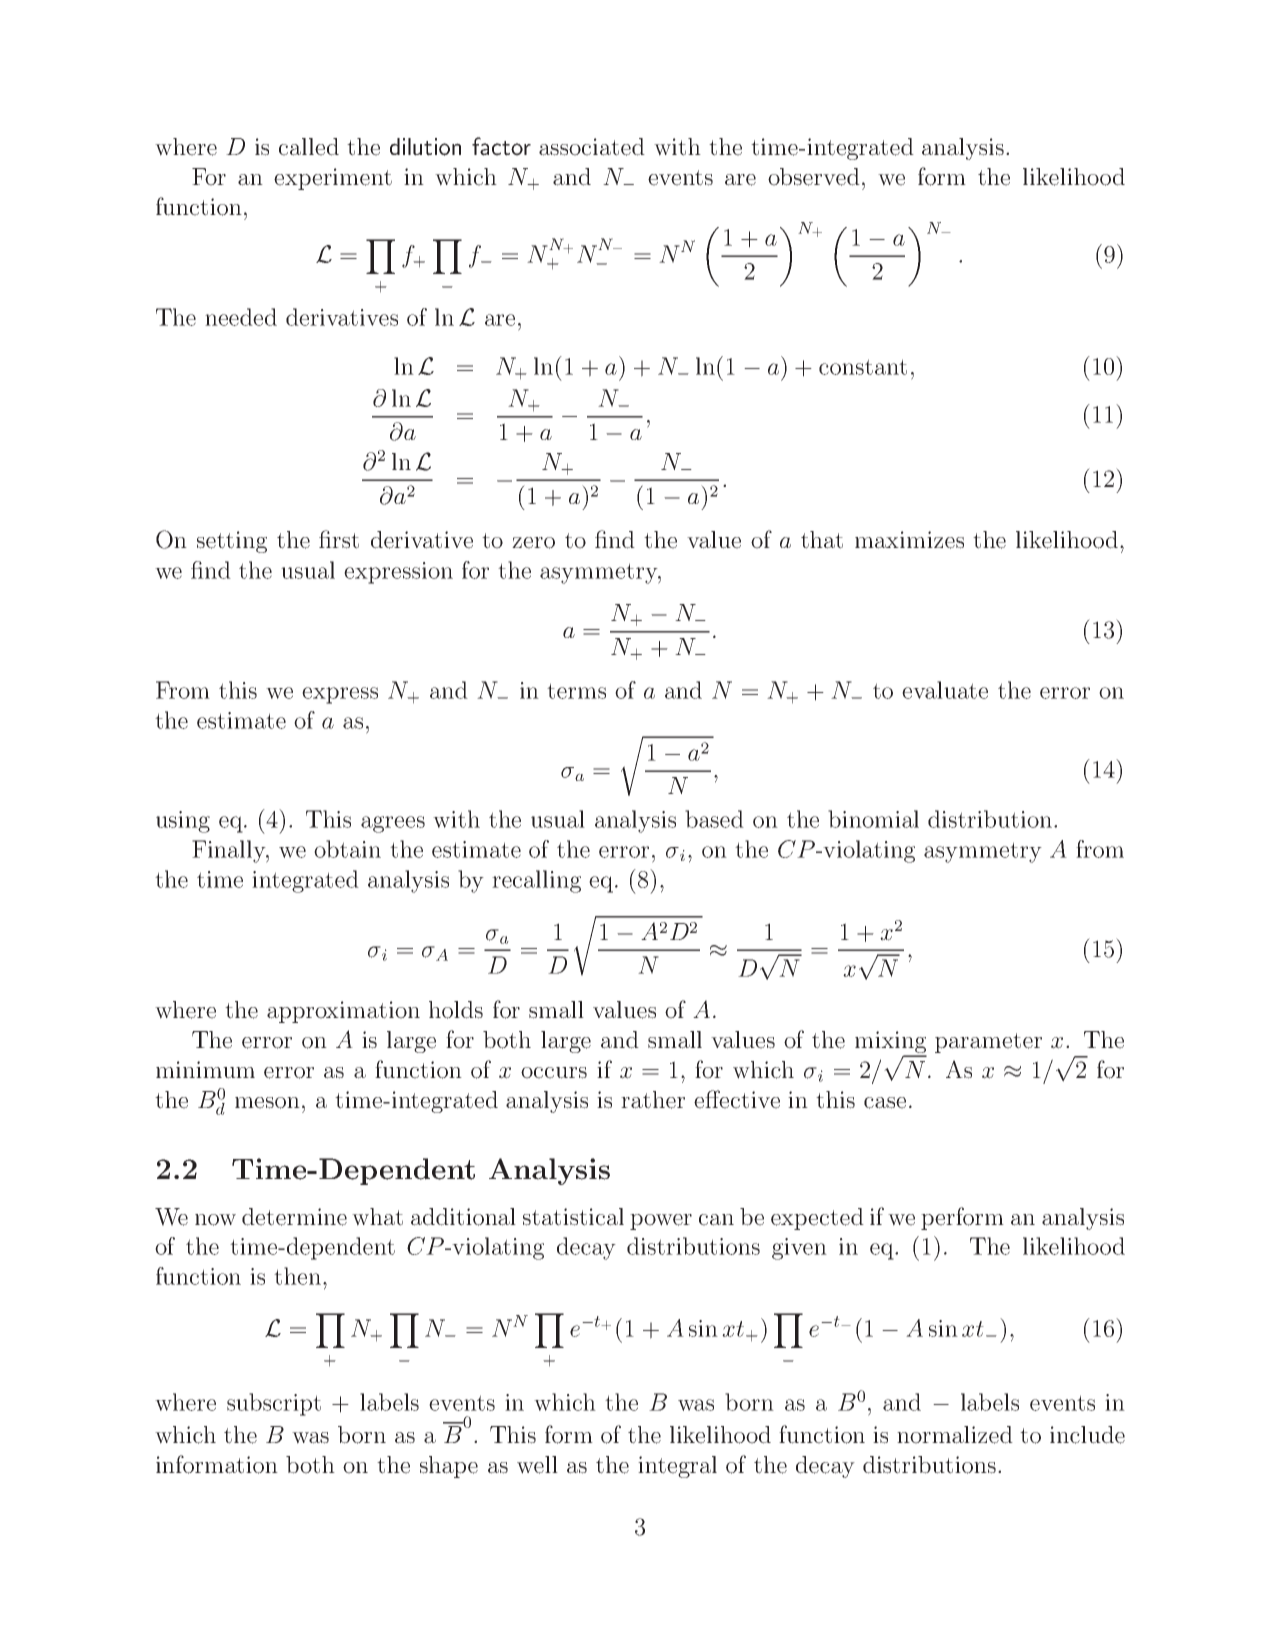  I want to click on subscript, so click(274, 1404).
